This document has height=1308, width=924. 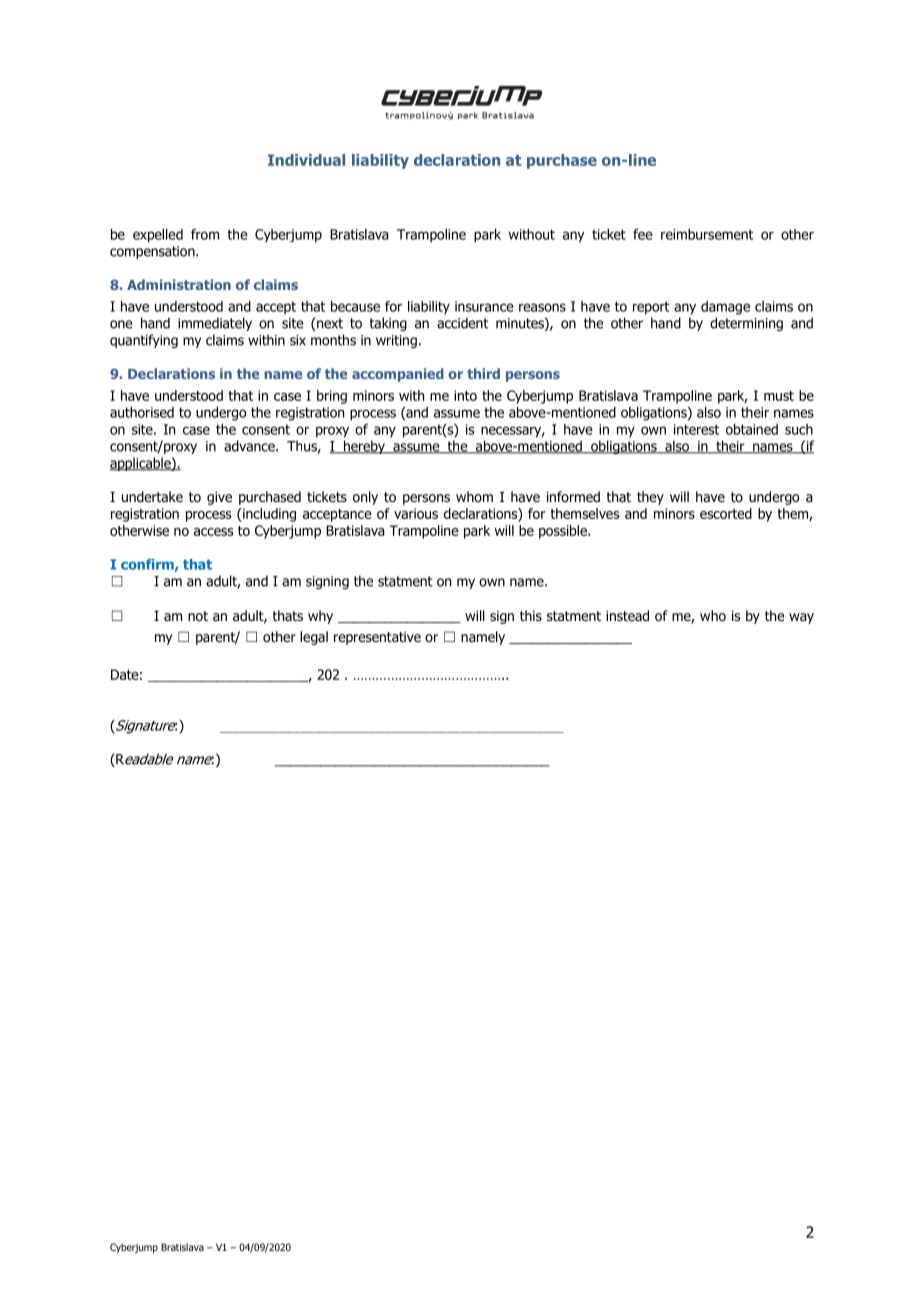 I want to click on determining, so click(x=746, y=324).
